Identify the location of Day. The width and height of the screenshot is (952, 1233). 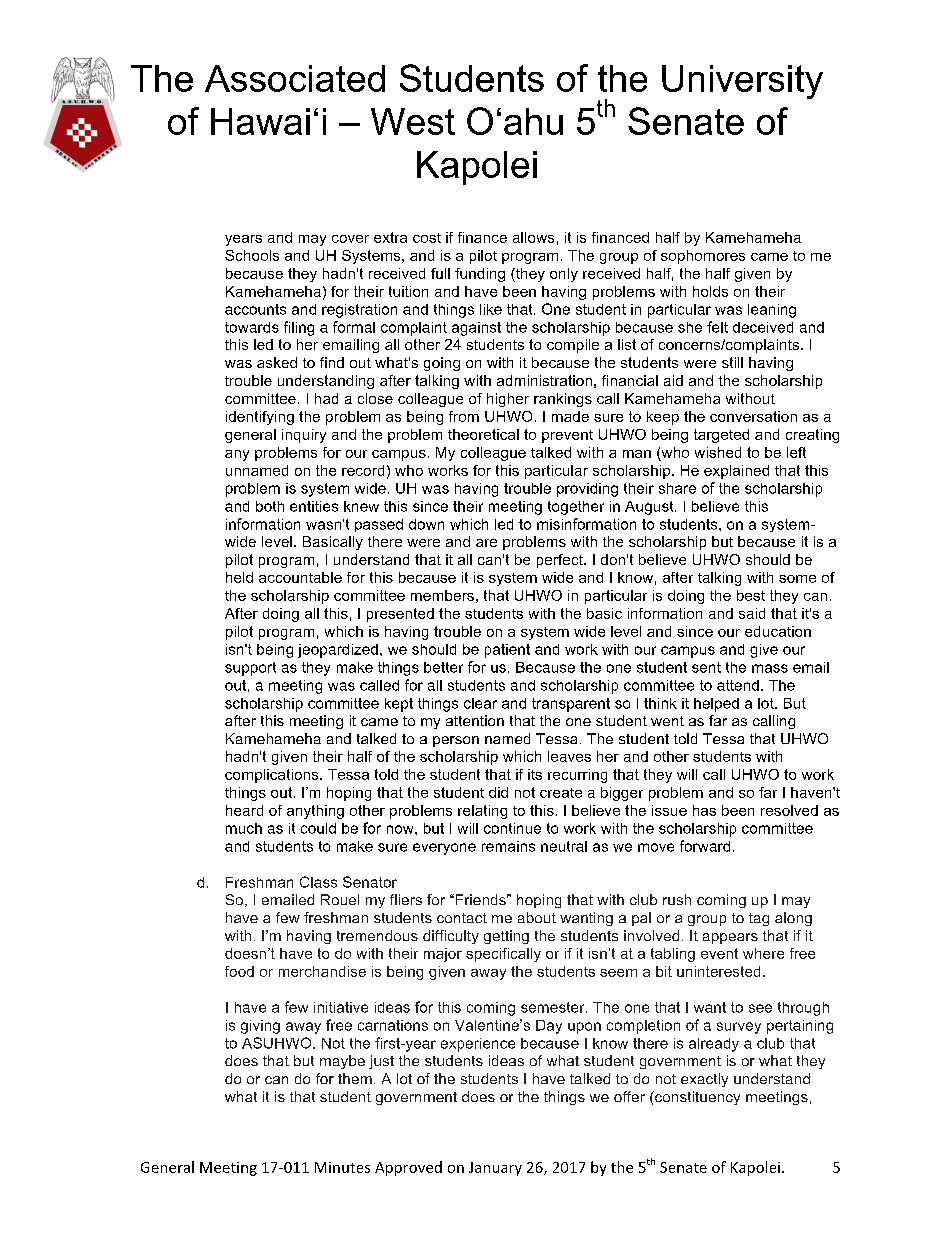
(549, 1027).
